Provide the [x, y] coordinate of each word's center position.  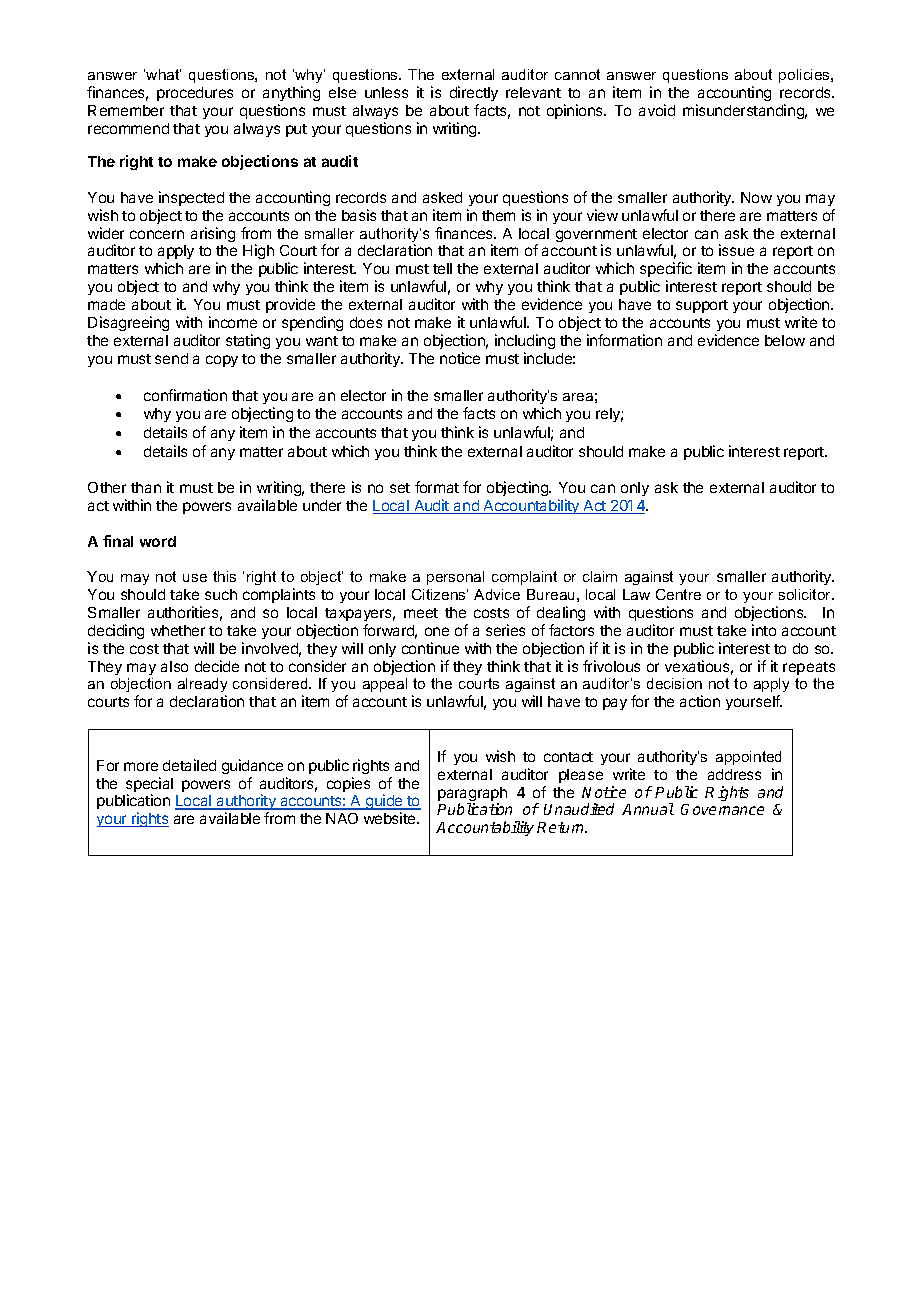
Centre [678, 594]
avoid [657, 110]
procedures [195, 94]
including [525, 341]
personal [455, 578]
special [149, 786]
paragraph [472, 795]
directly [474, 93]
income [233, 322]
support [702, 306]
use [195, 578]
